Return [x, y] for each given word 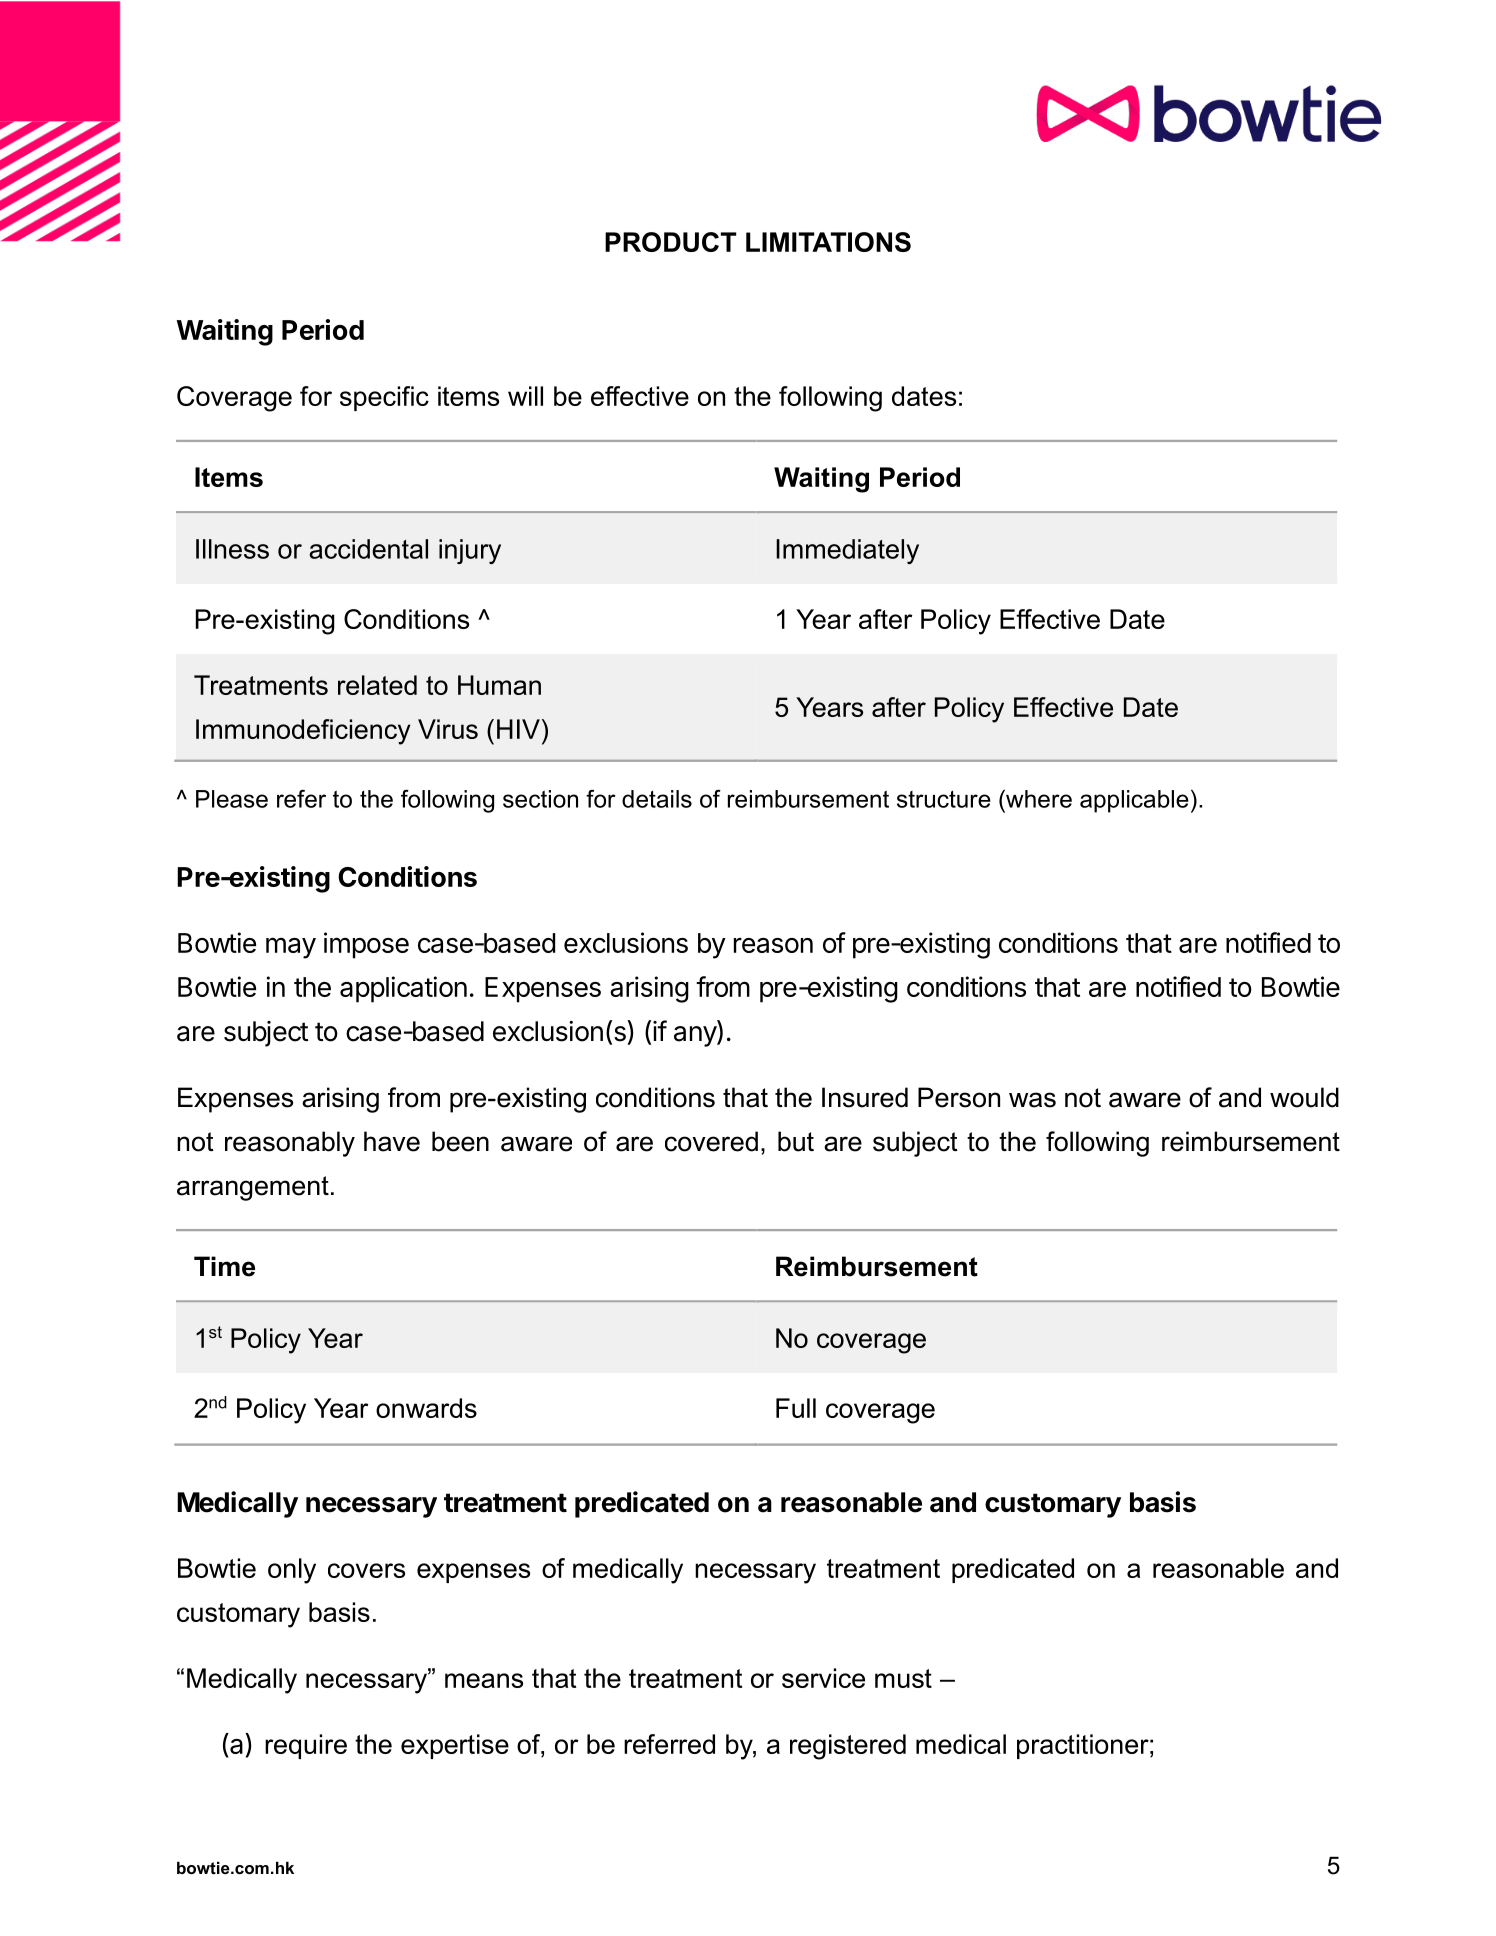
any [696, 1036]
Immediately [847, 551]
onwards [426, 1408]
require [306, 1746]
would [1304, 1097]
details [657, 799]
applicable [1134, 801]
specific [384, 398]
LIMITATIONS [828, 242]
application [403, 989]
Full [796, 1408]
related [377, 685]
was [1032, 1100]
